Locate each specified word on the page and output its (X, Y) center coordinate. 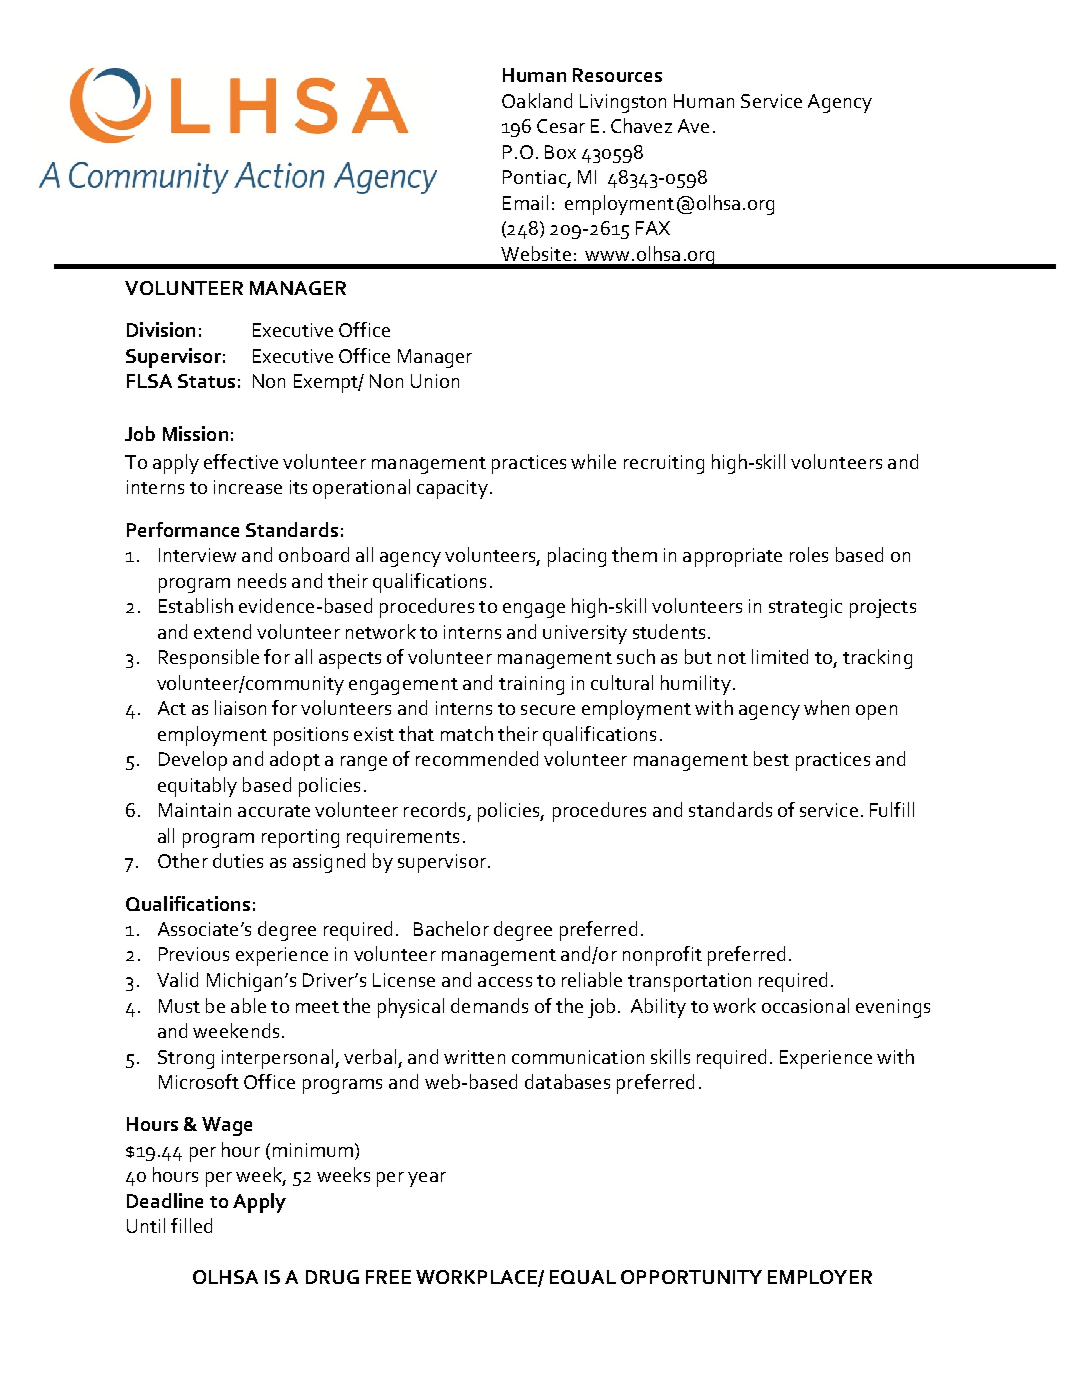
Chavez (641, 125)
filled (191, 1225)
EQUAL (583, 1277)
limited (780, 656)
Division (161, 329)
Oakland (537, 100)
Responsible (209, 659)
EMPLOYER (820, 1277)
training (531, 685)
